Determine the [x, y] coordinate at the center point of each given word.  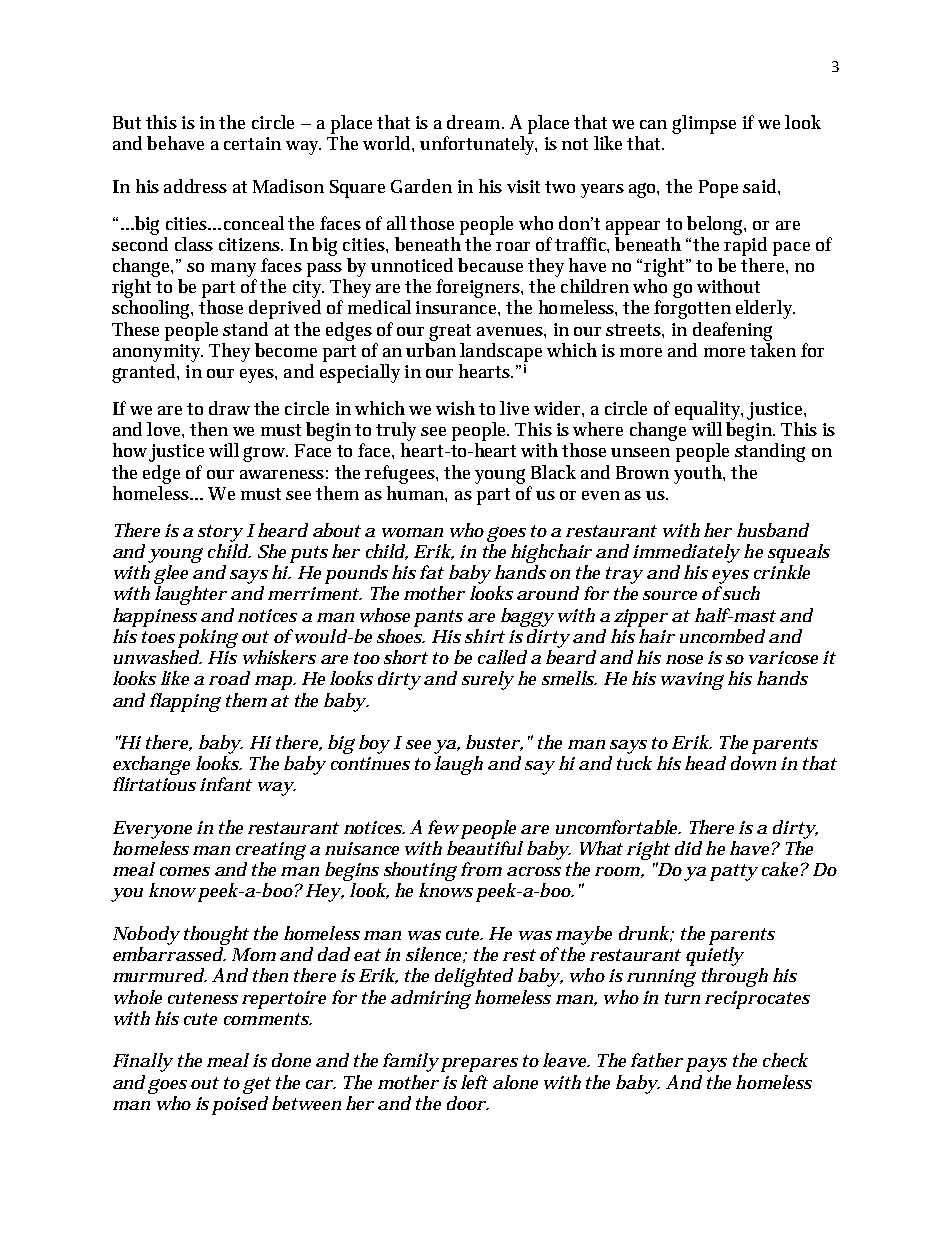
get [257, 1085]
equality [709, 410]
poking [208, 638]
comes [185, 871]
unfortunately [478, 145]
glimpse [704, 124]
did [688, 848]
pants [438, 618]
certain [252, 143]
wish [455, 408]
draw [229, 408]
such [740, 593]
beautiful [485, 848]
